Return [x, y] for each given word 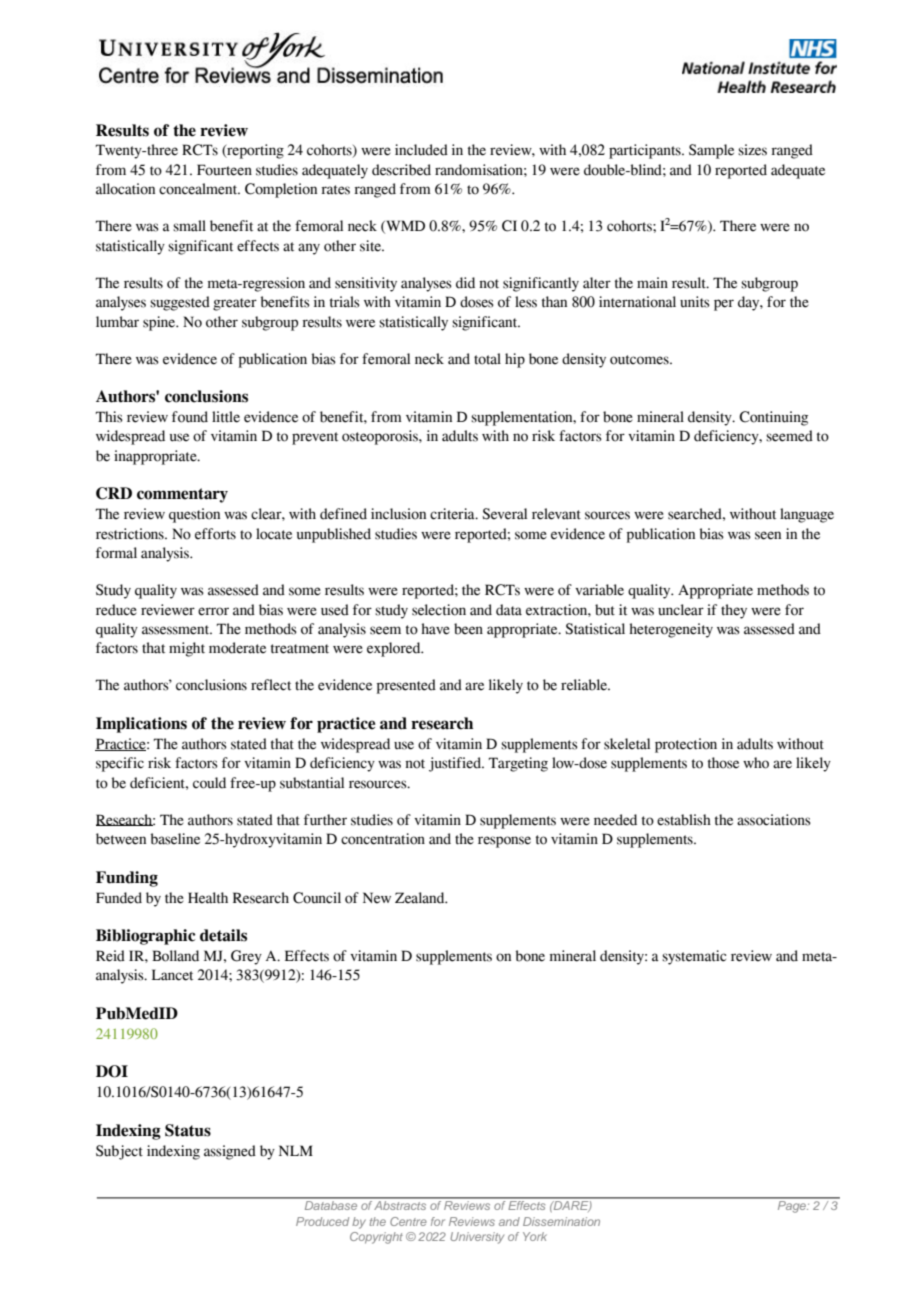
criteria [453, 514]
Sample [711, 151]
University [477, 1238]
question [194, 515]
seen [768, 535]
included [421, 150]
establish [684, 820]
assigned [230, 1152]
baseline [175, 839]
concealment [199, 189]
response [504, 842]
